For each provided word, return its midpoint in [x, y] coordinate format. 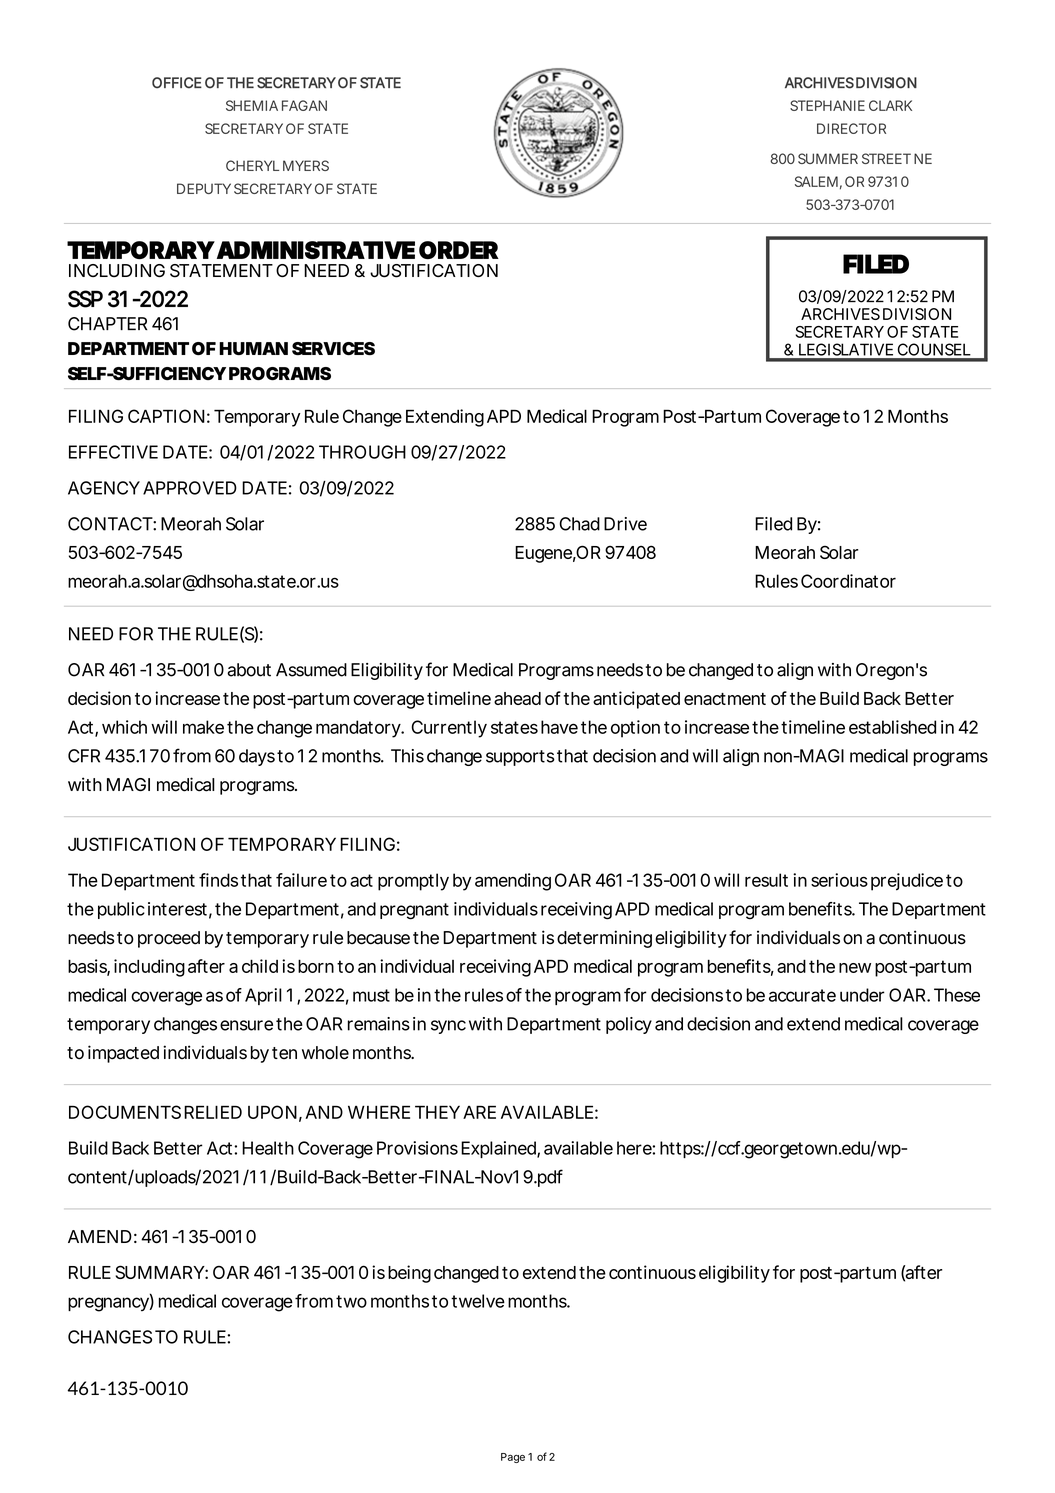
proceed [169, 939]
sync [448, 1027]
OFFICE [177, 83]
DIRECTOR [851, 128]
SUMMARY [160, 1272]
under [862, 995]
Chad [579, 524]
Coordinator [848, 581]
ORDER [459, 250]
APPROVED [190, 488]
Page [513, 1458]
